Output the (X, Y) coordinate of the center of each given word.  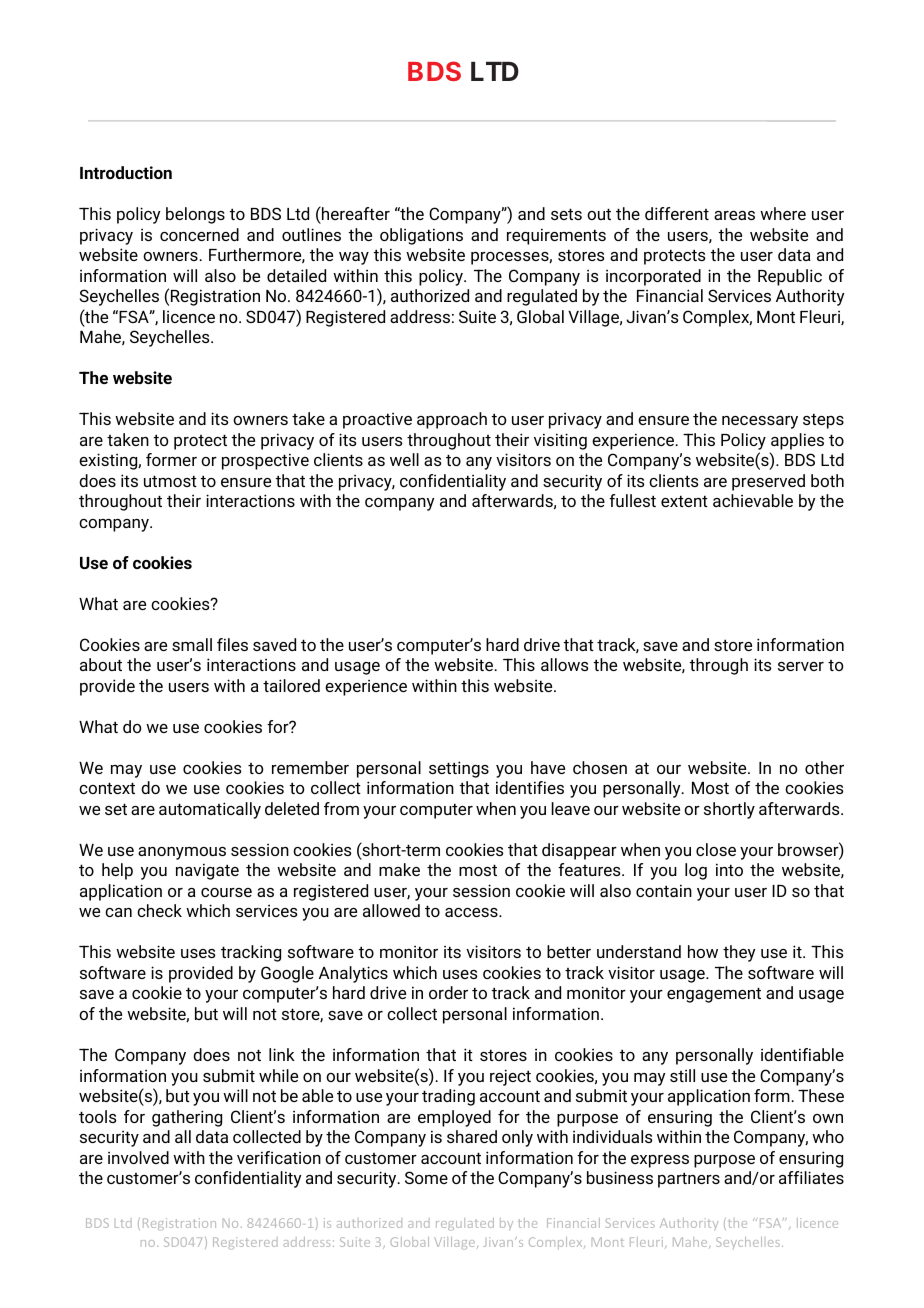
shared (472, 1136)
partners (689, 1180)
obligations (421, 236)
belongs (195, 215)
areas (734, 215)
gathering (187, 1118)
